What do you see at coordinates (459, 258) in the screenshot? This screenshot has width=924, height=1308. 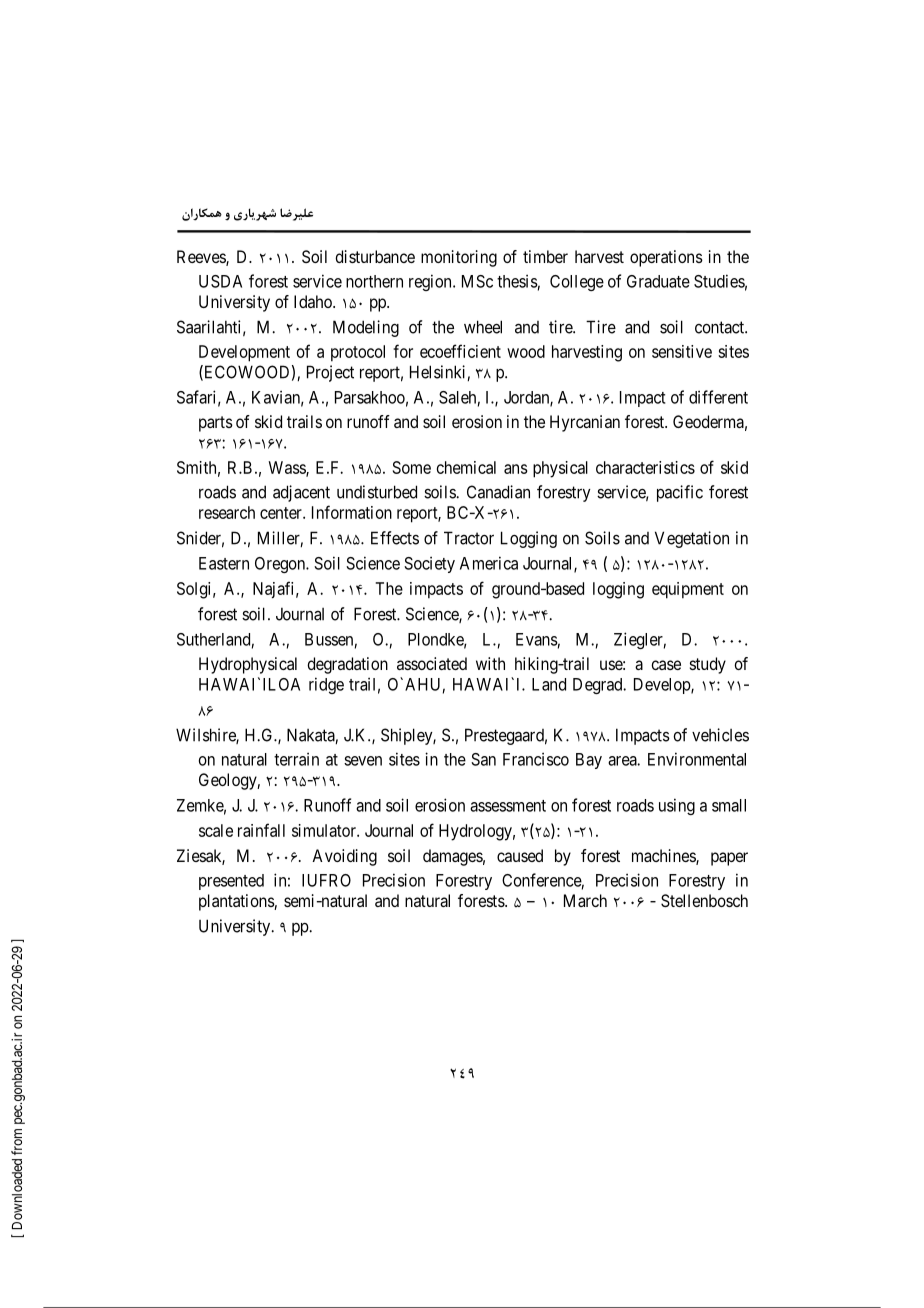 I see `monitoring` at bounding box center [459, 258].
